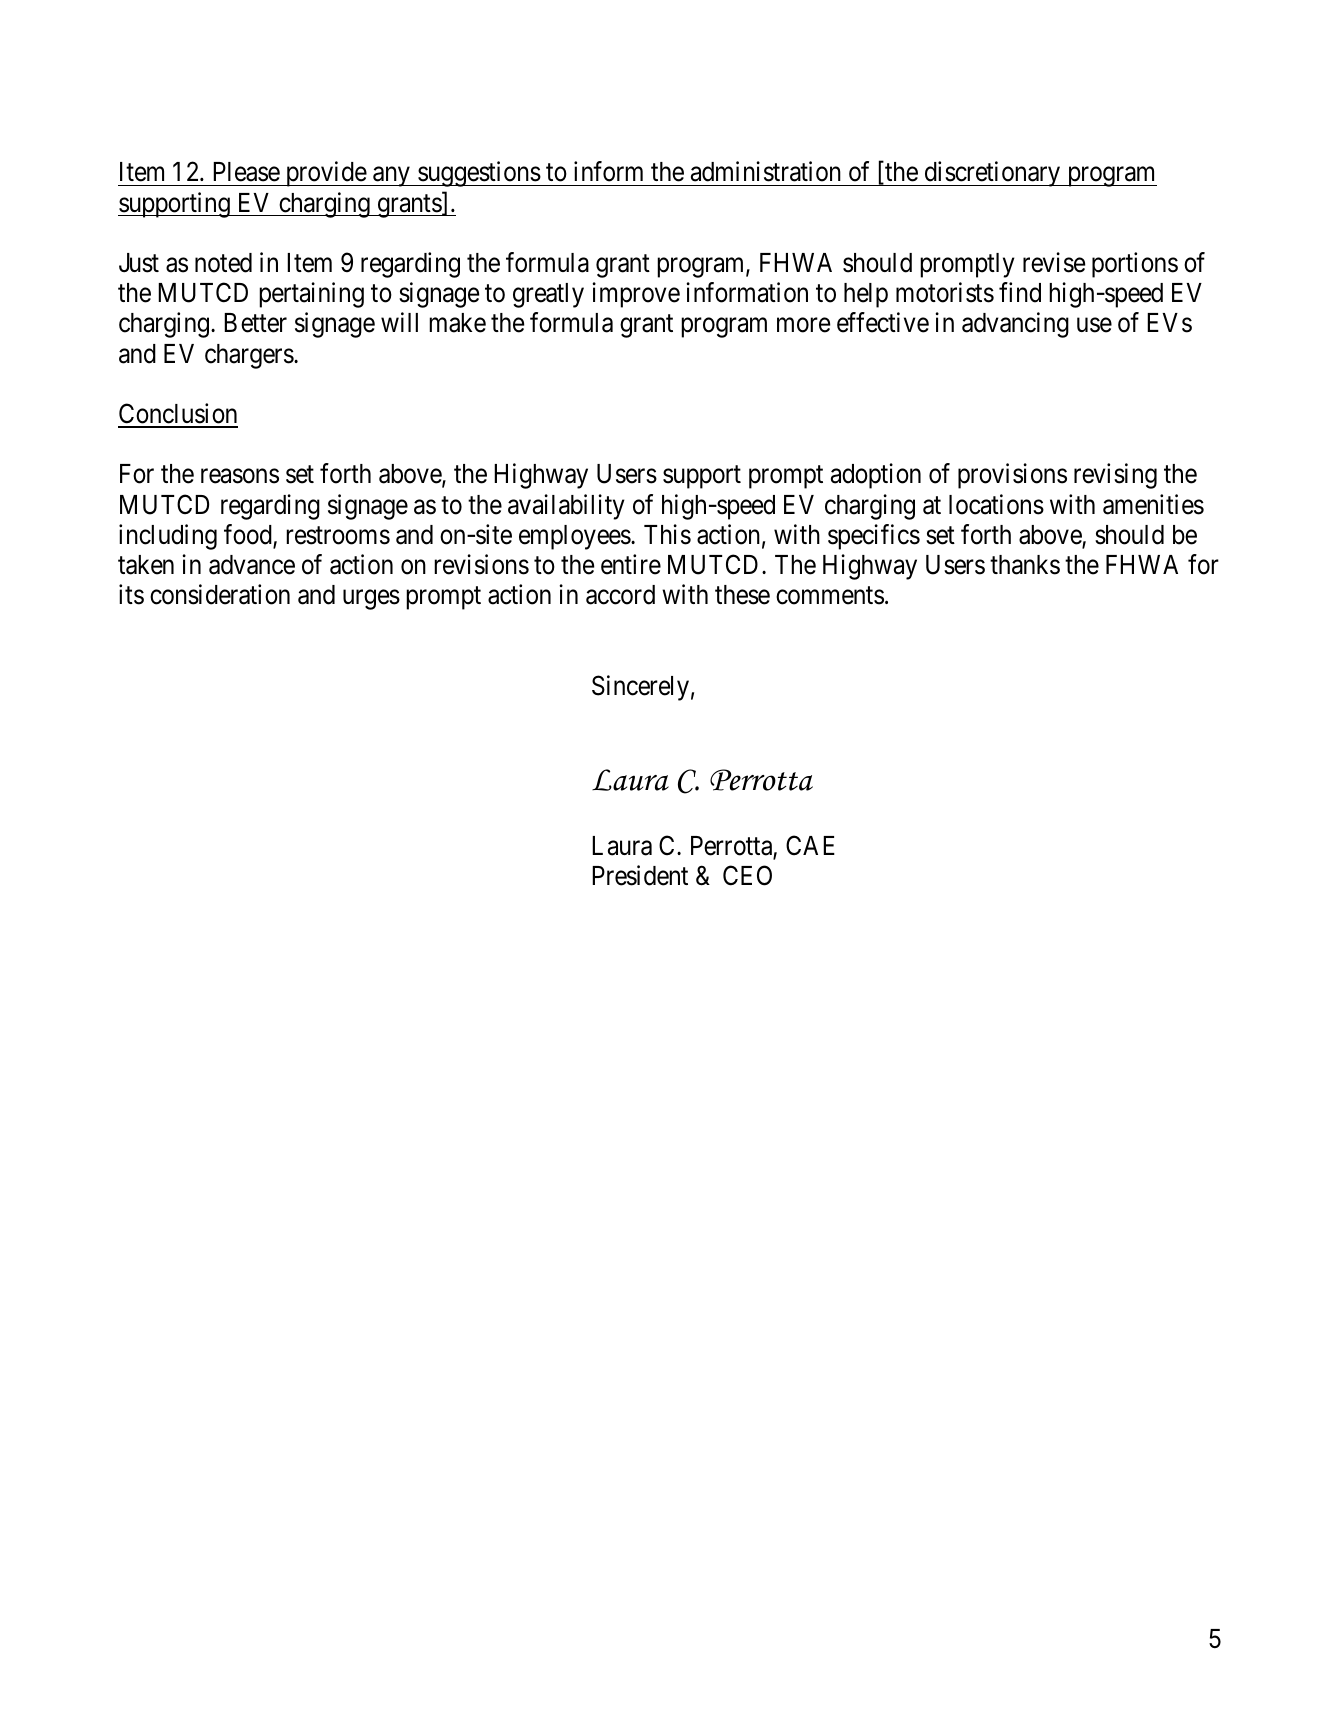 The height and width of the screenshot is (1733, 1339). What do you see at coordinates (255, 323) in the screenshot?
I see `Better` at bounding box center [255, 323].
